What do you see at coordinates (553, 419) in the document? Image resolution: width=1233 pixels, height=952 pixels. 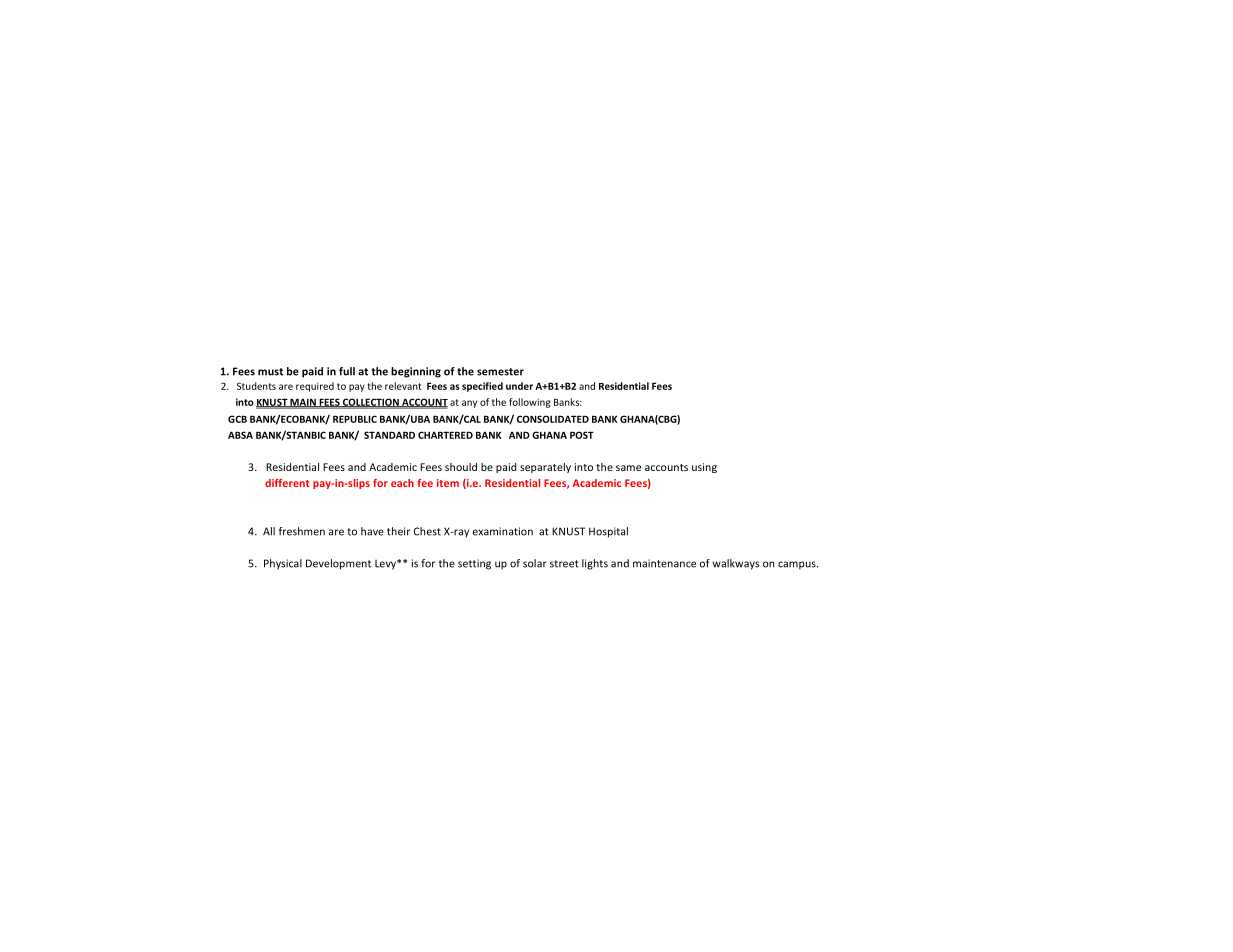 I see `CONSOLIDATED` at bounding box center [553, 419].
